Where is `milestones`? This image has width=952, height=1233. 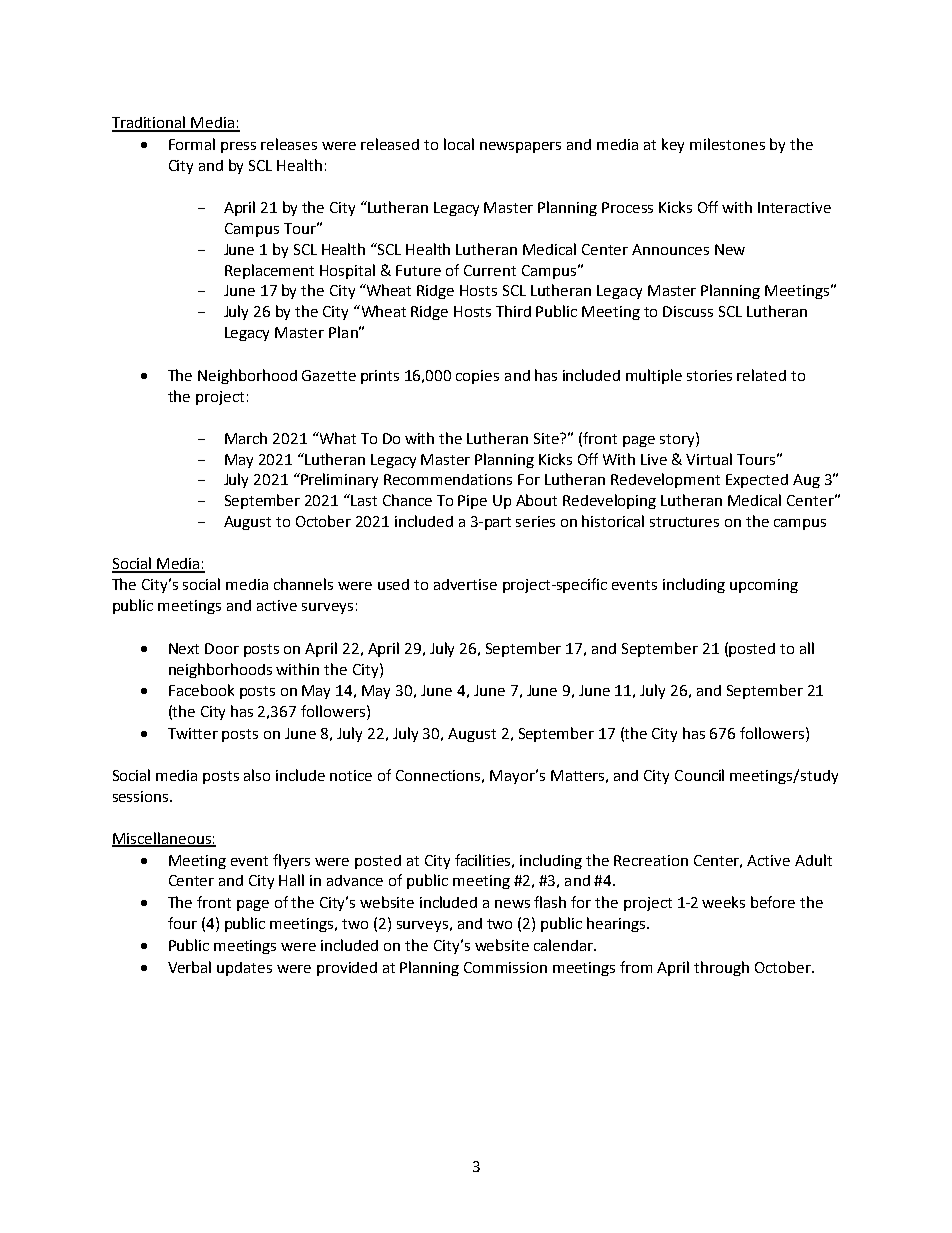
milestones is located at coordinates (727, 144).
